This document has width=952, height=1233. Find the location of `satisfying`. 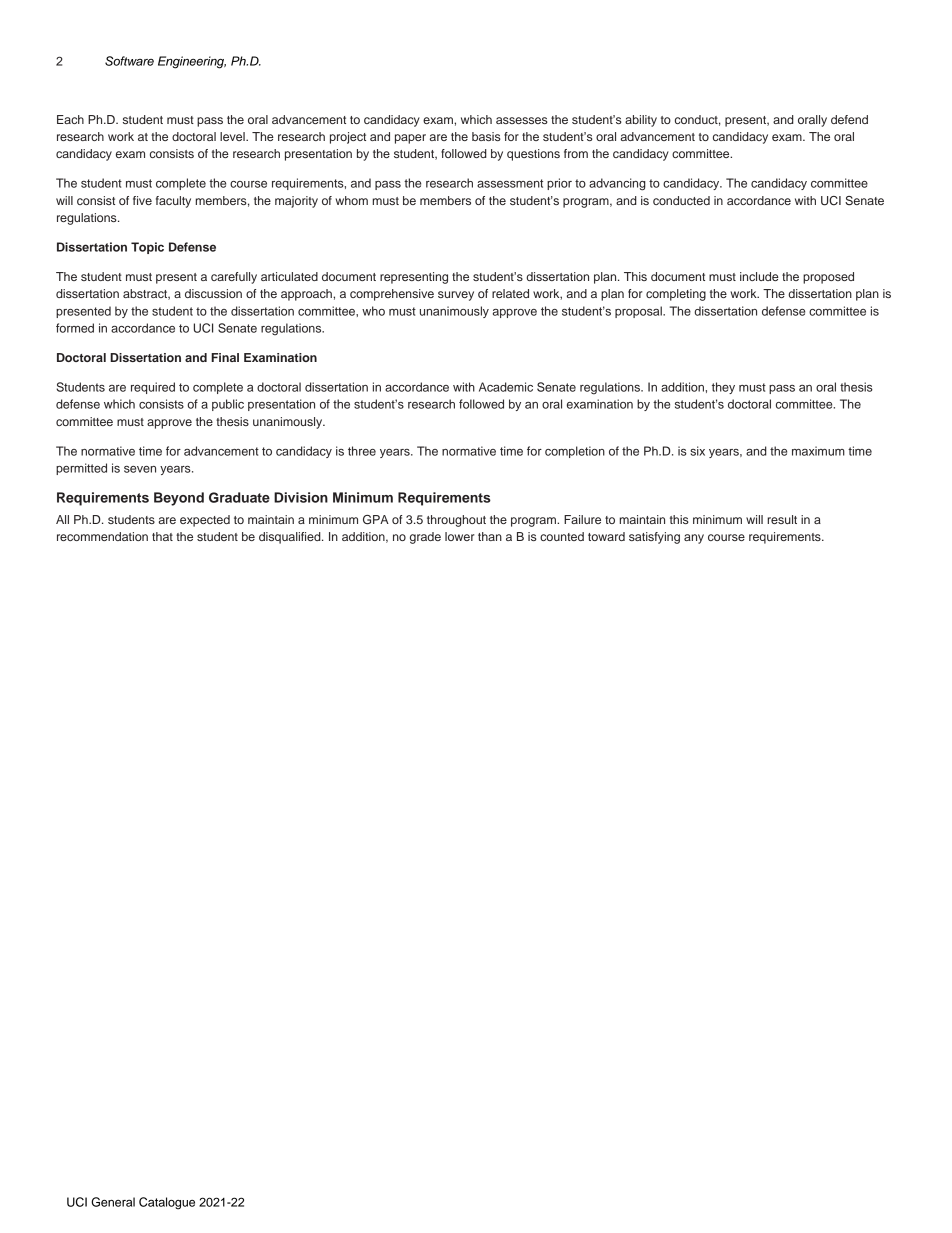

satisfying is located at coordinates (654, 538).
